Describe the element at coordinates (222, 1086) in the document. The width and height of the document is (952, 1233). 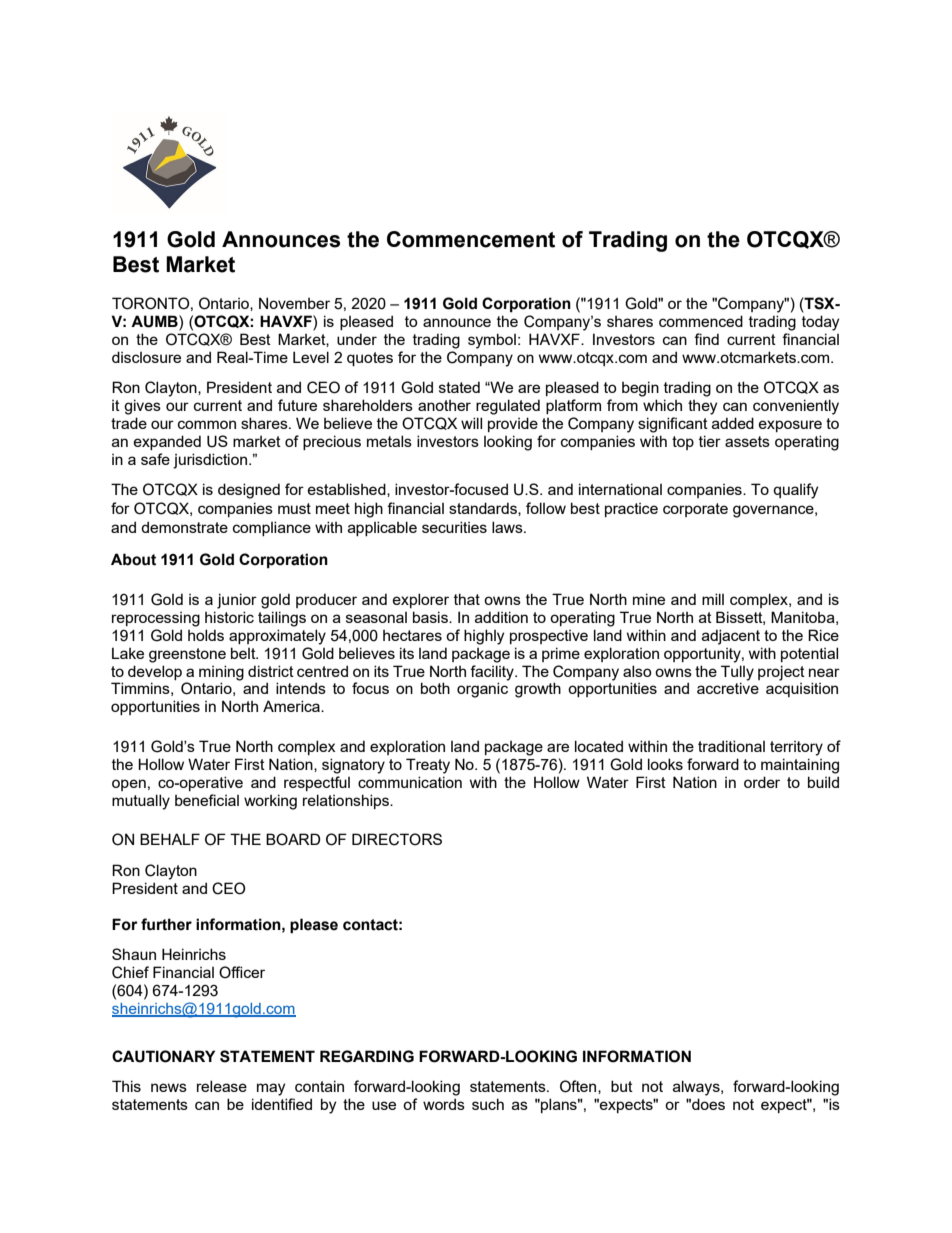
I see `release` at that location.
